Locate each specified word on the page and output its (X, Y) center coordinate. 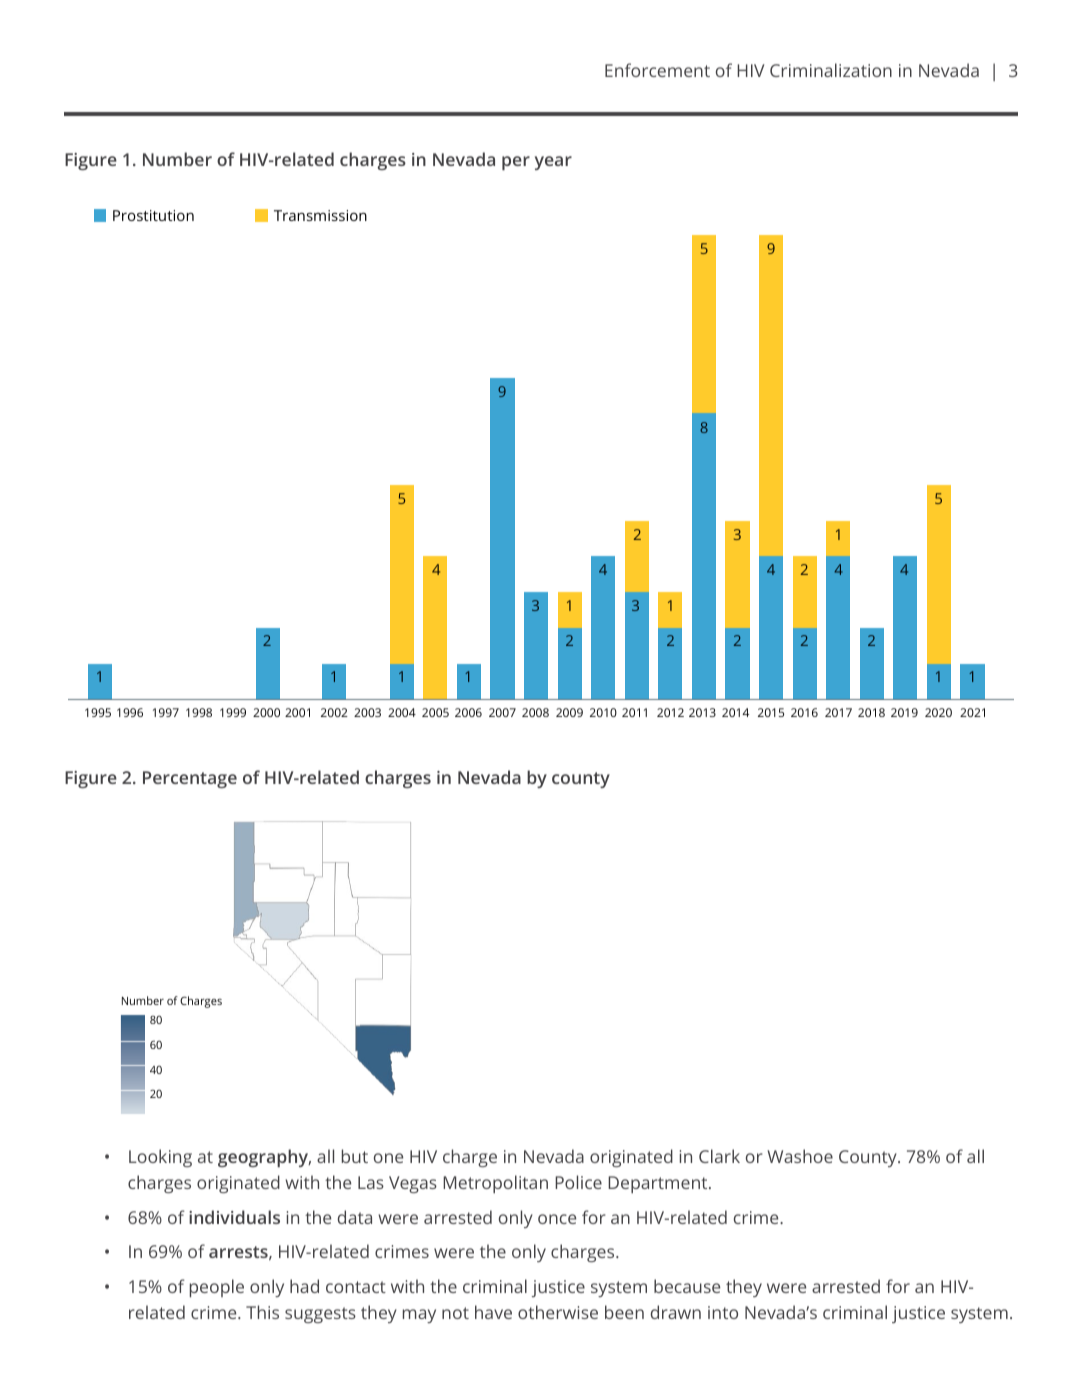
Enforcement (657, 70)
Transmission (320, 215)
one (388, 1158)
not (455, 1313)
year (553, 163)
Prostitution (153, 215)
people (217, 1288)
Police (578, 1182)
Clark (719, 1156)
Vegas (413, 1184)
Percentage (190, 779)
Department (659, 1184)
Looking (160, 1158)
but (355, 1156)
